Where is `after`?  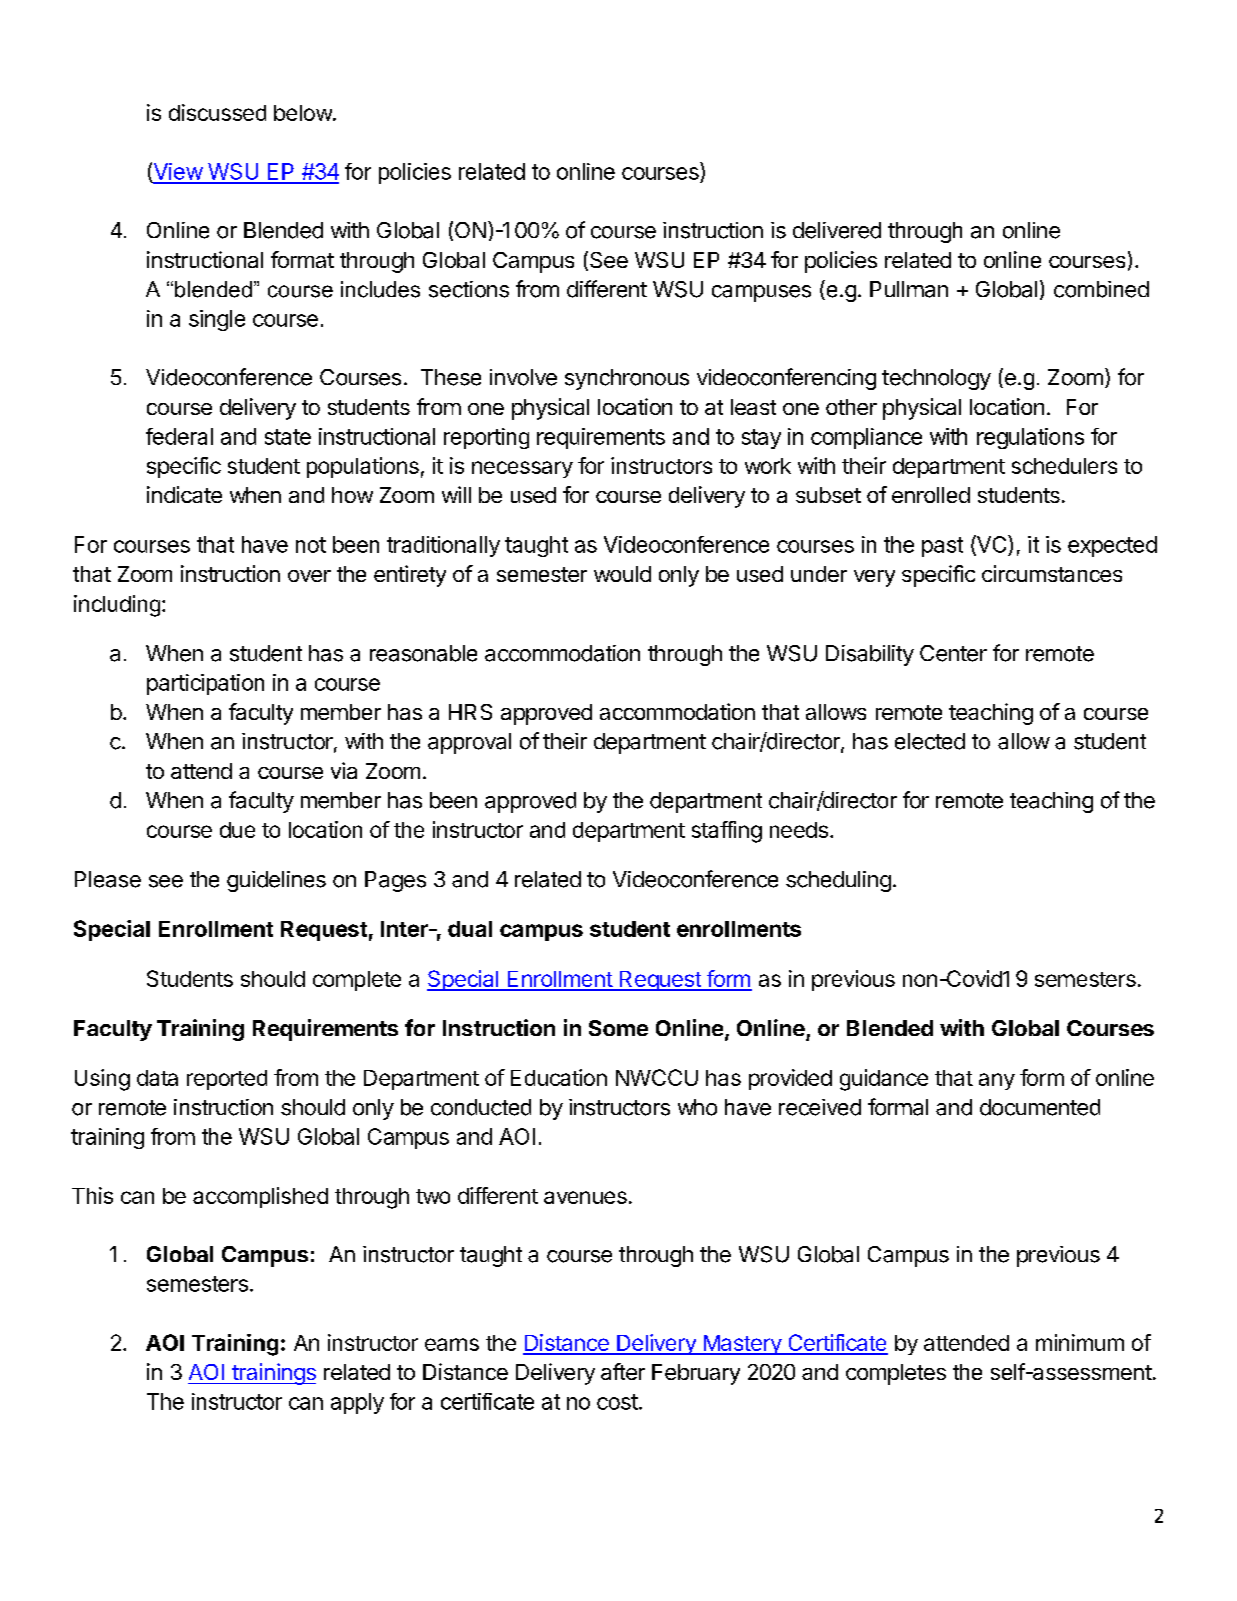 after is located at coordinates (623, 1371).
